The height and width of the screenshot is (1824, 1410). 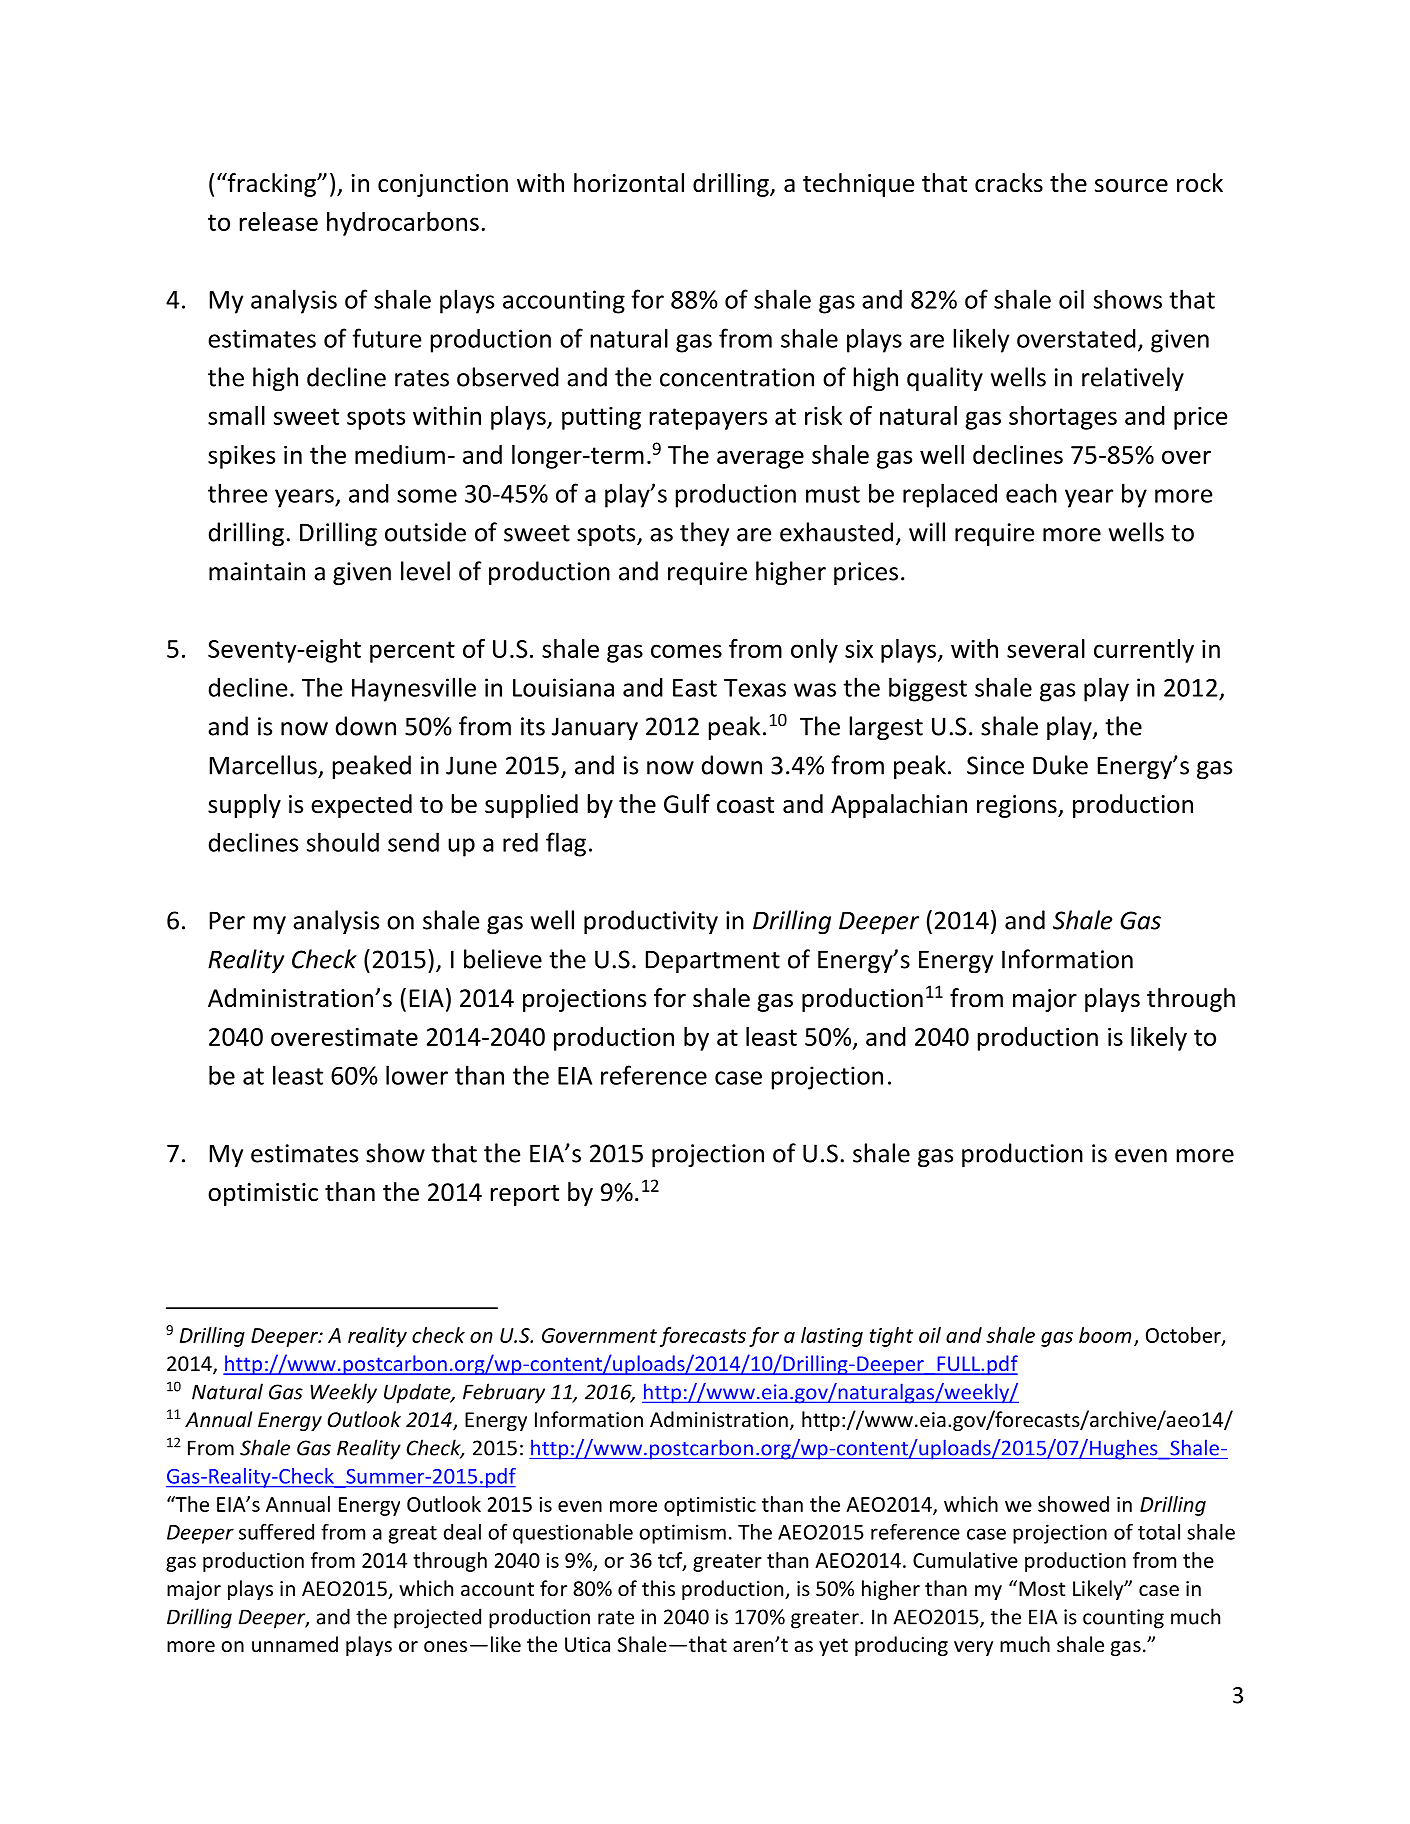 I want to click on Texas, so click(x=755, y=688).
